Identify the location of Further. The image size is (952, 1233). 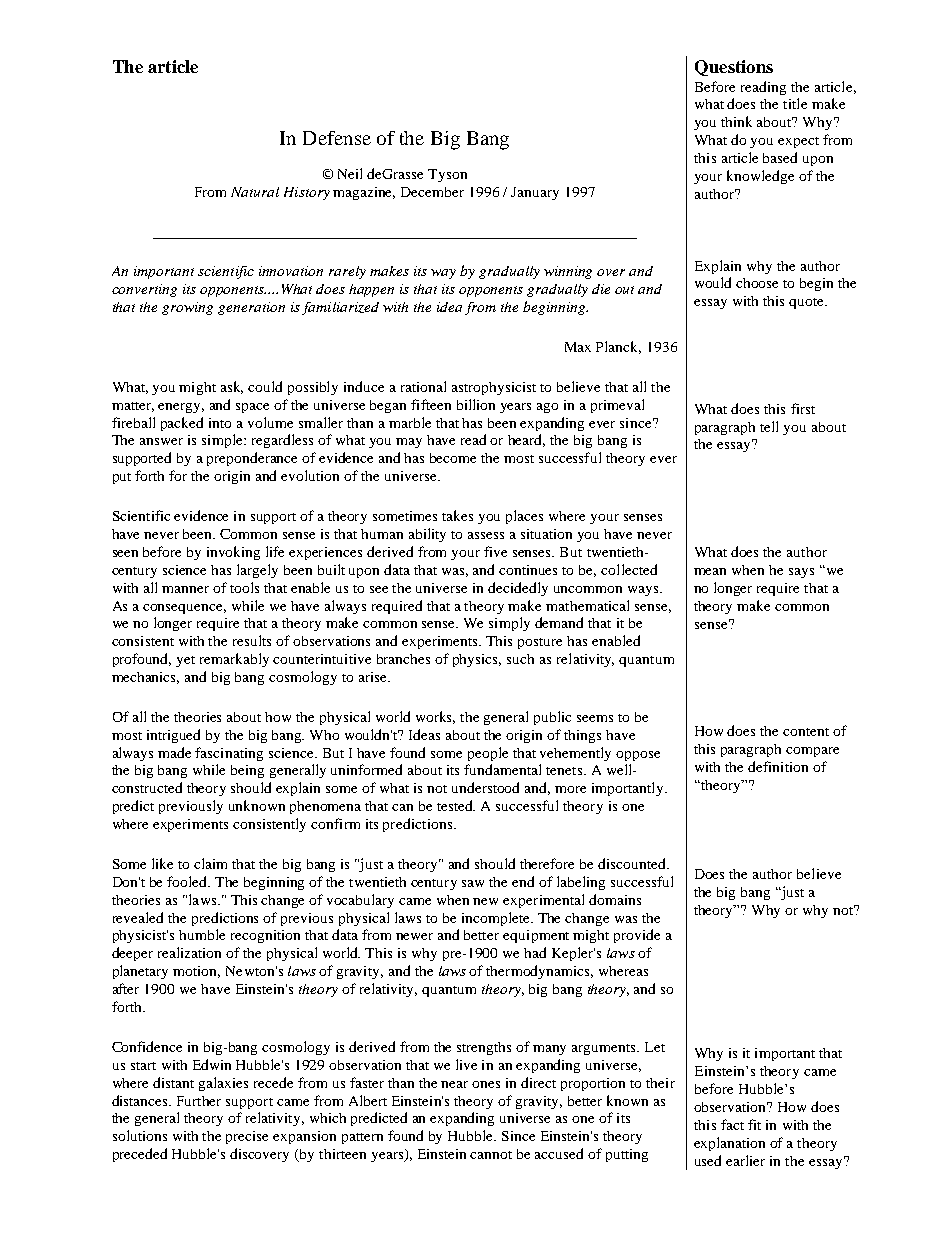
(199, 1101).
